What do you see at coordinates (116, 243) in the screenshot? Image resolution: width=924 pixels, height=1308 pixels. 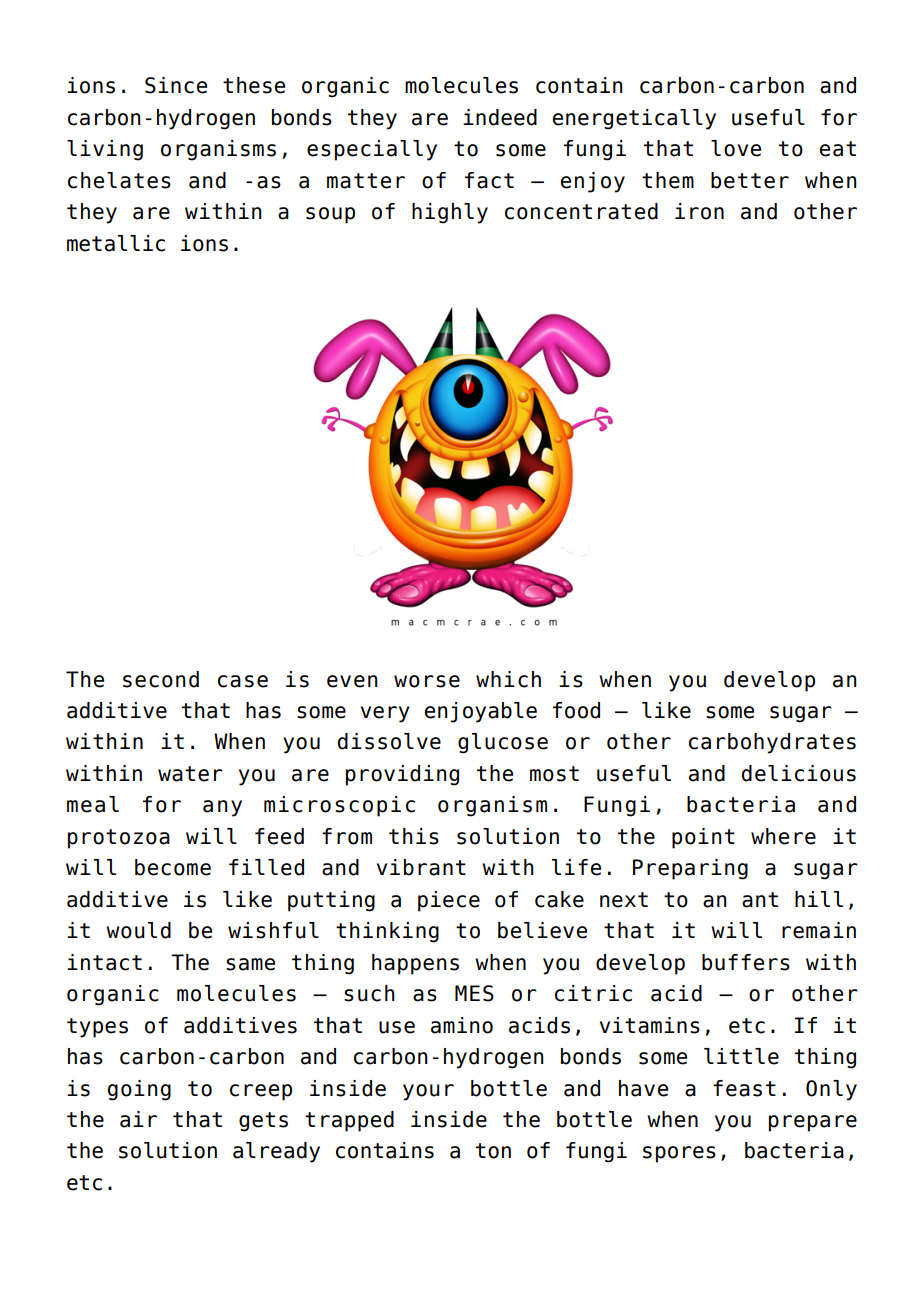 I see `metallic` at bounding box center [116, 243].
